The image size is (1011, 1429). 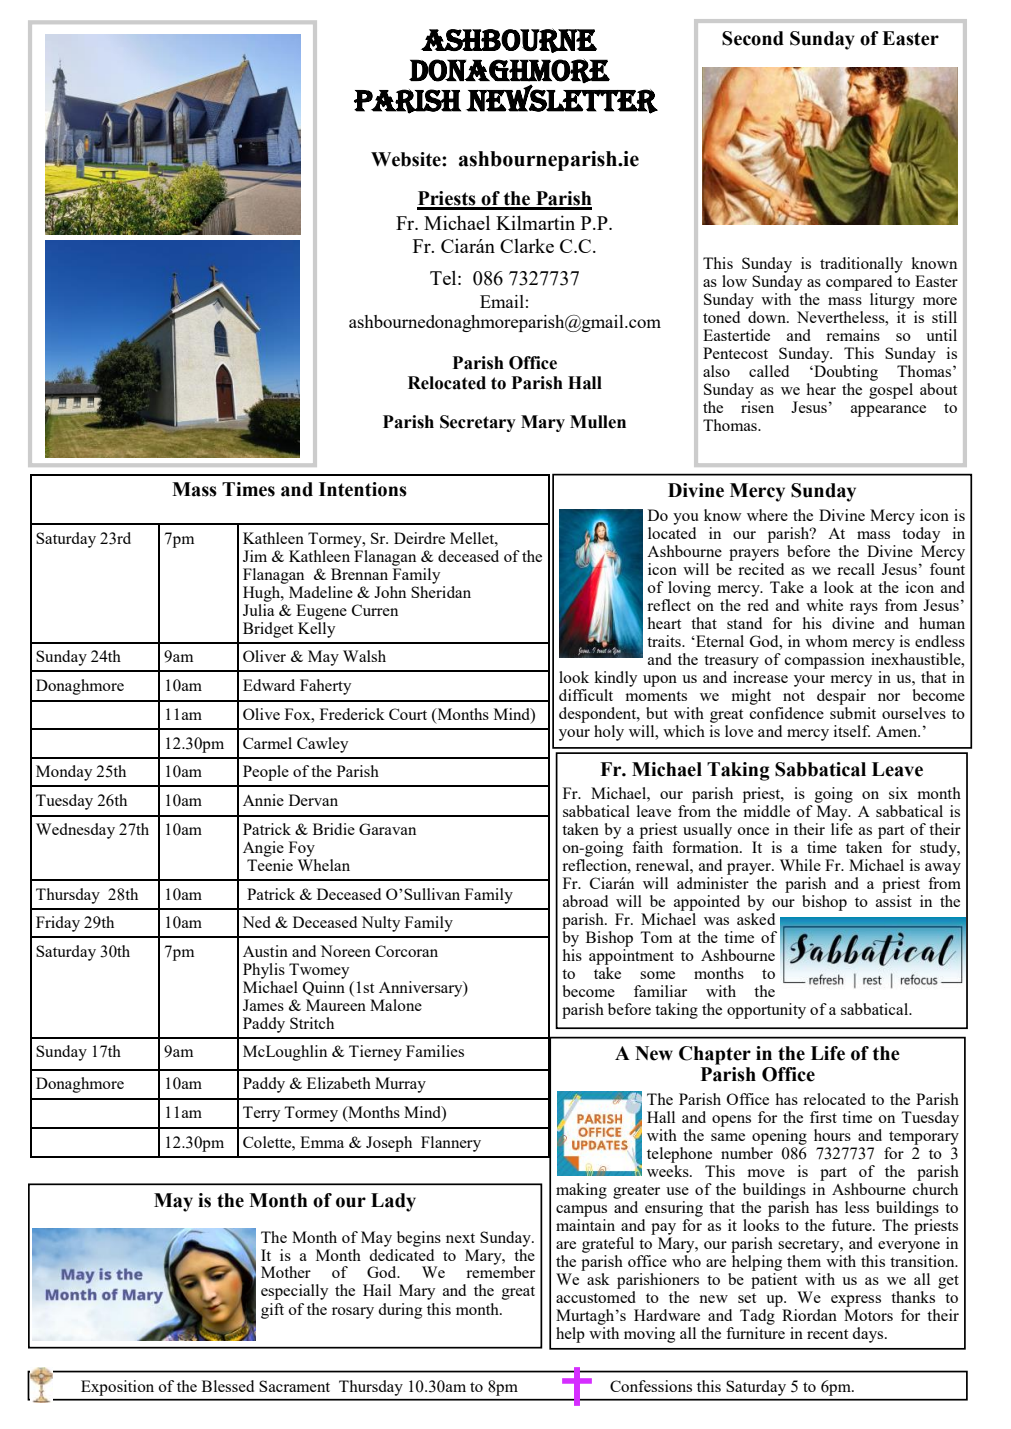 What do you see at coordinates (827, 1334) in the screenshot?
I see `recent` at bounding box center [827, 1334].
